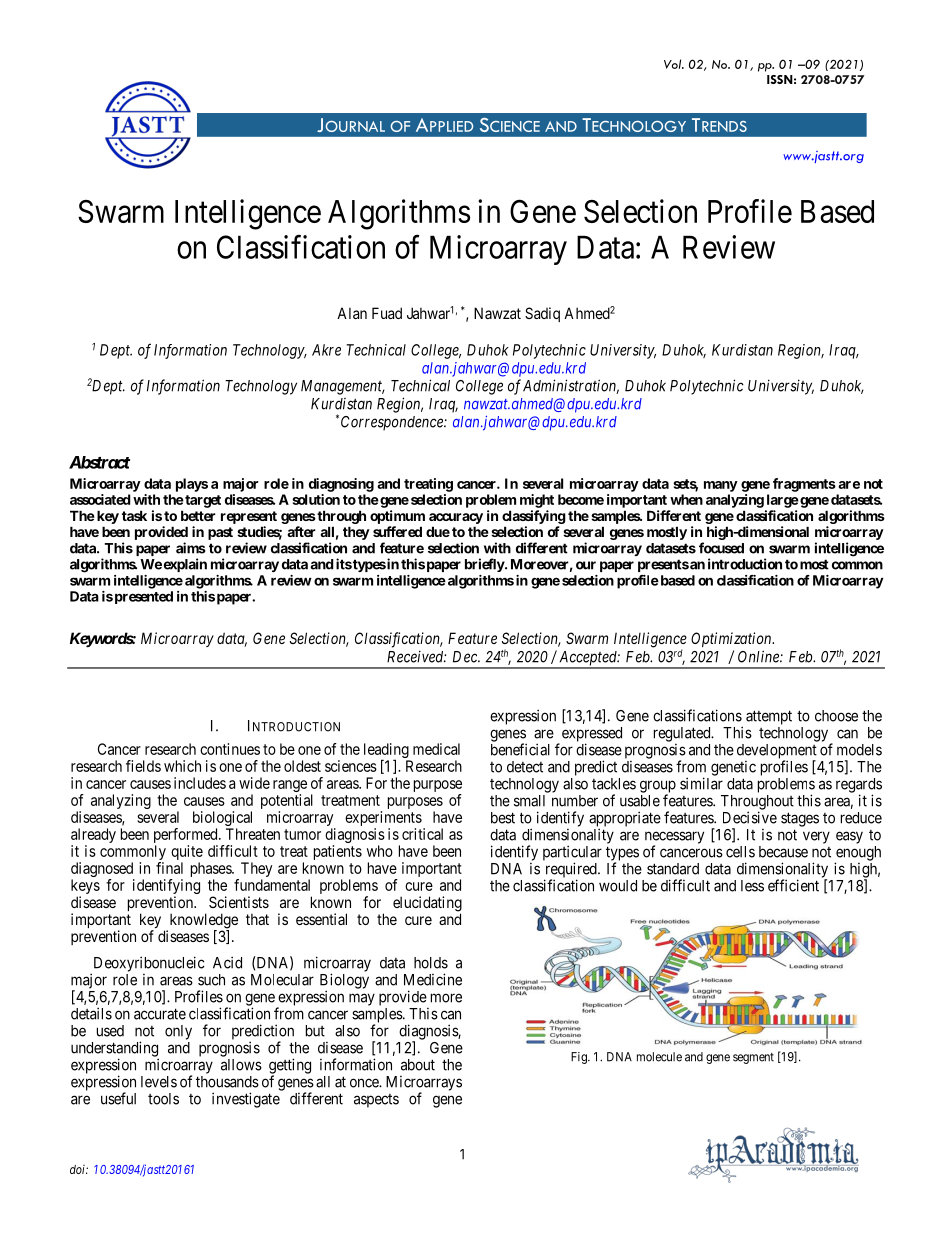 This screenshot has width=952, height=1233. I want to click on aims, so click(191, 548).
